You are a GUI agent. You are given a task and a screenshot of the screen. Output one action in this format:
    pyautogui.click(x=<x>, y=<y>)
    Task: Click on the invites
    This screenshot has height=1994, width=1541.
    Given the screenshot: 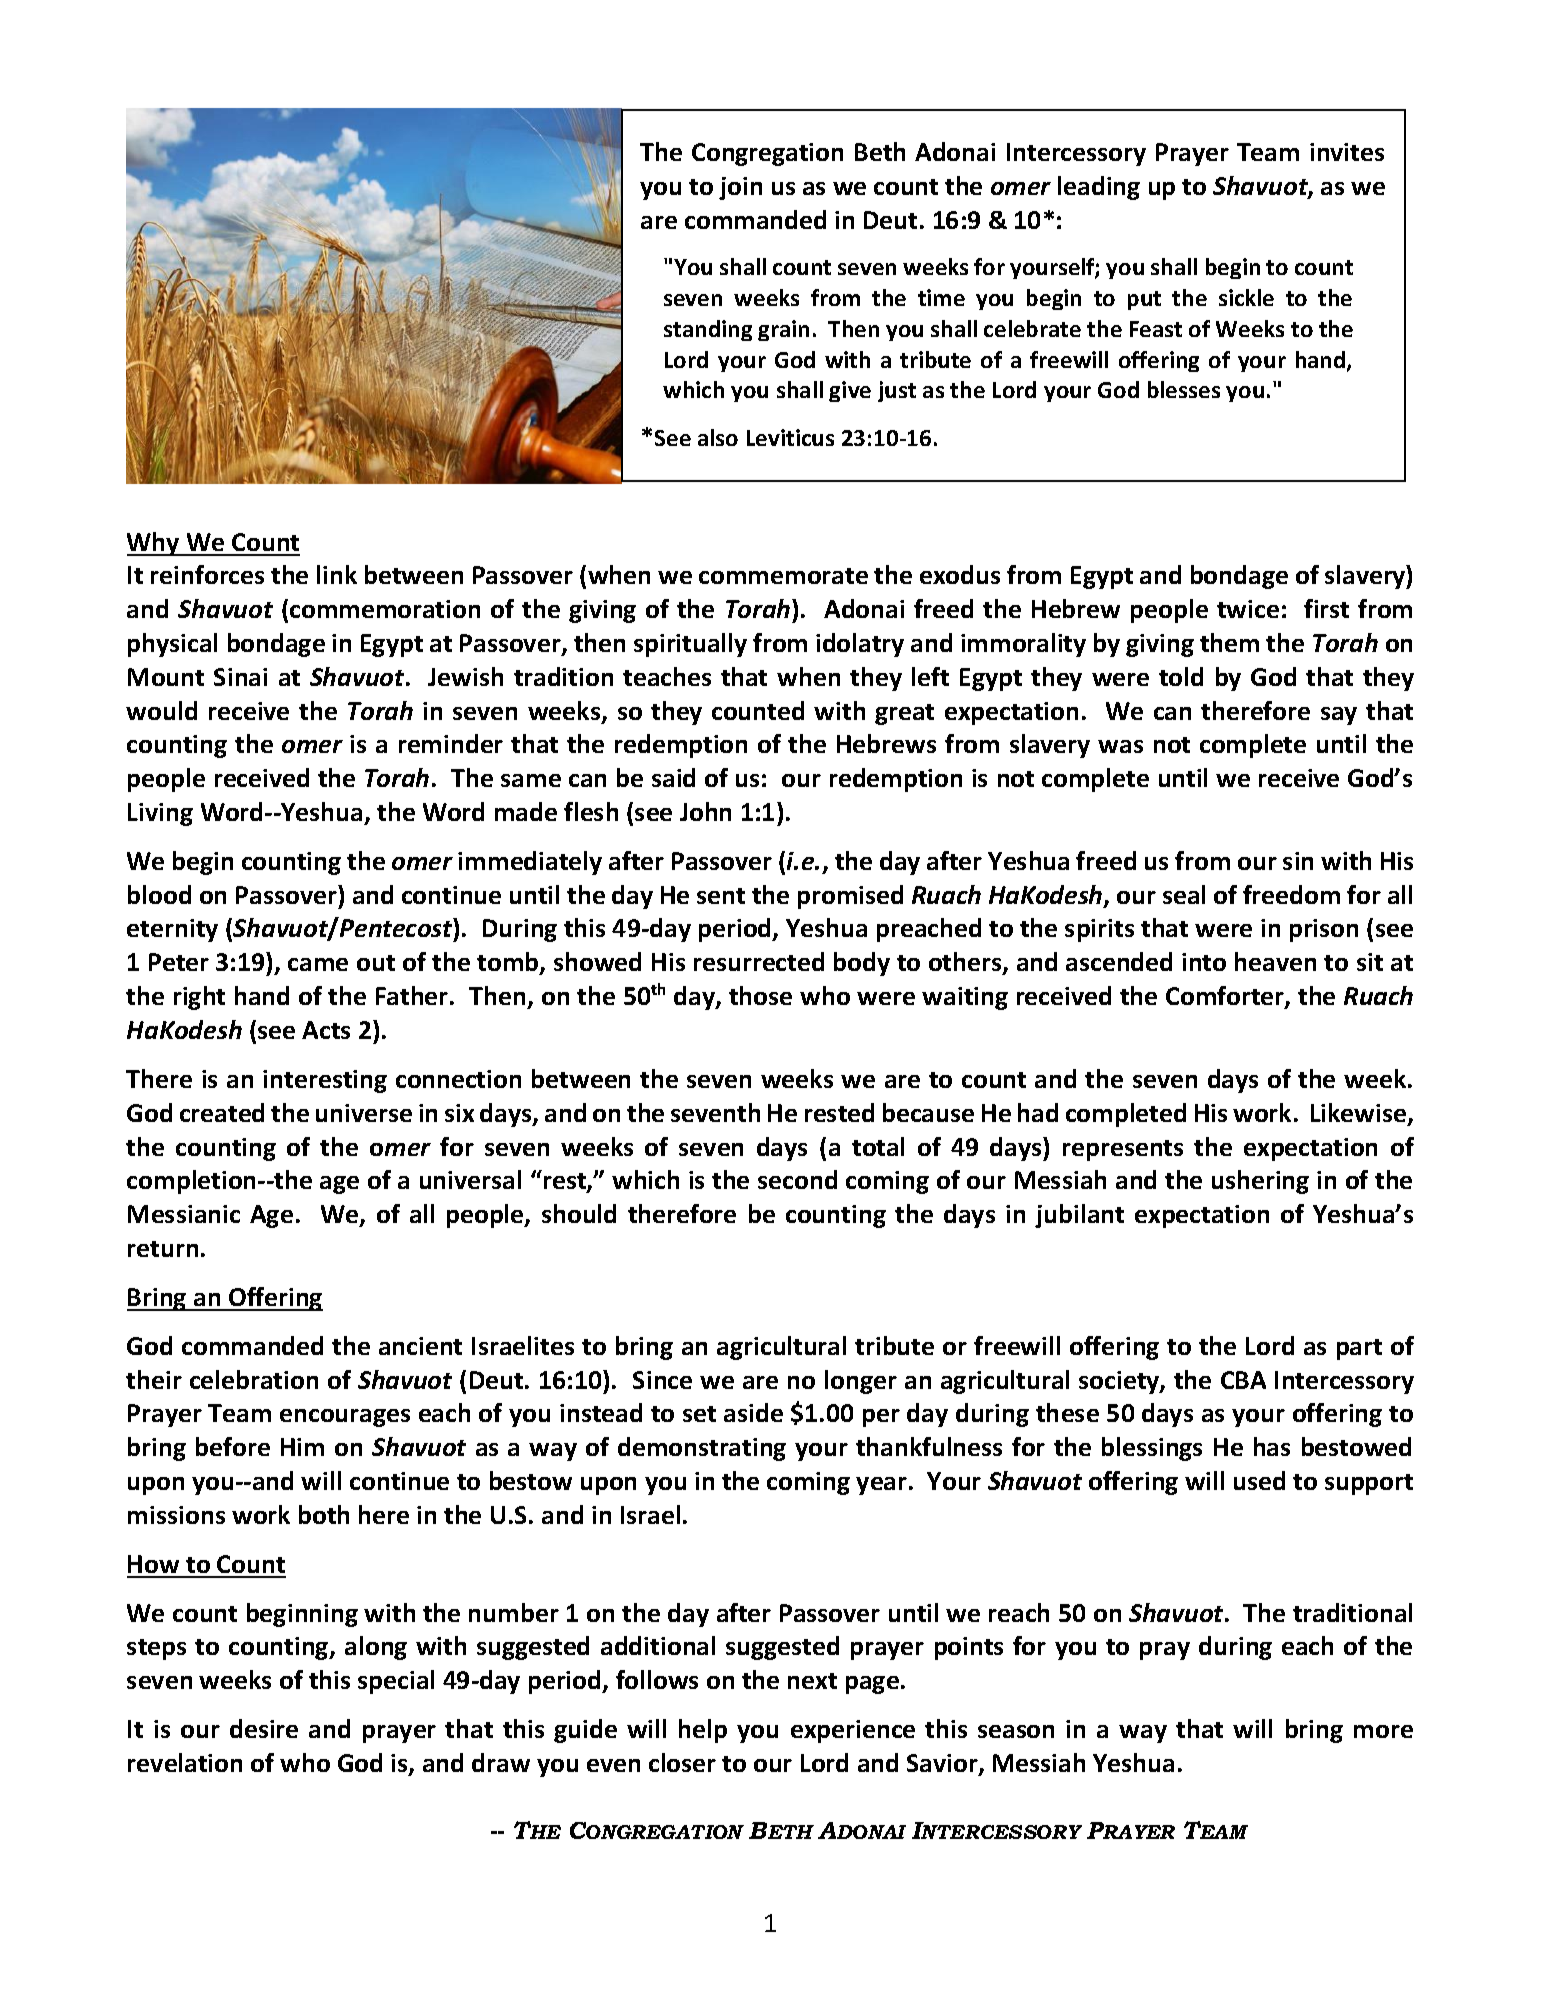 What is the action you would take?
    pyautogui.click(x=1347, y=152)
